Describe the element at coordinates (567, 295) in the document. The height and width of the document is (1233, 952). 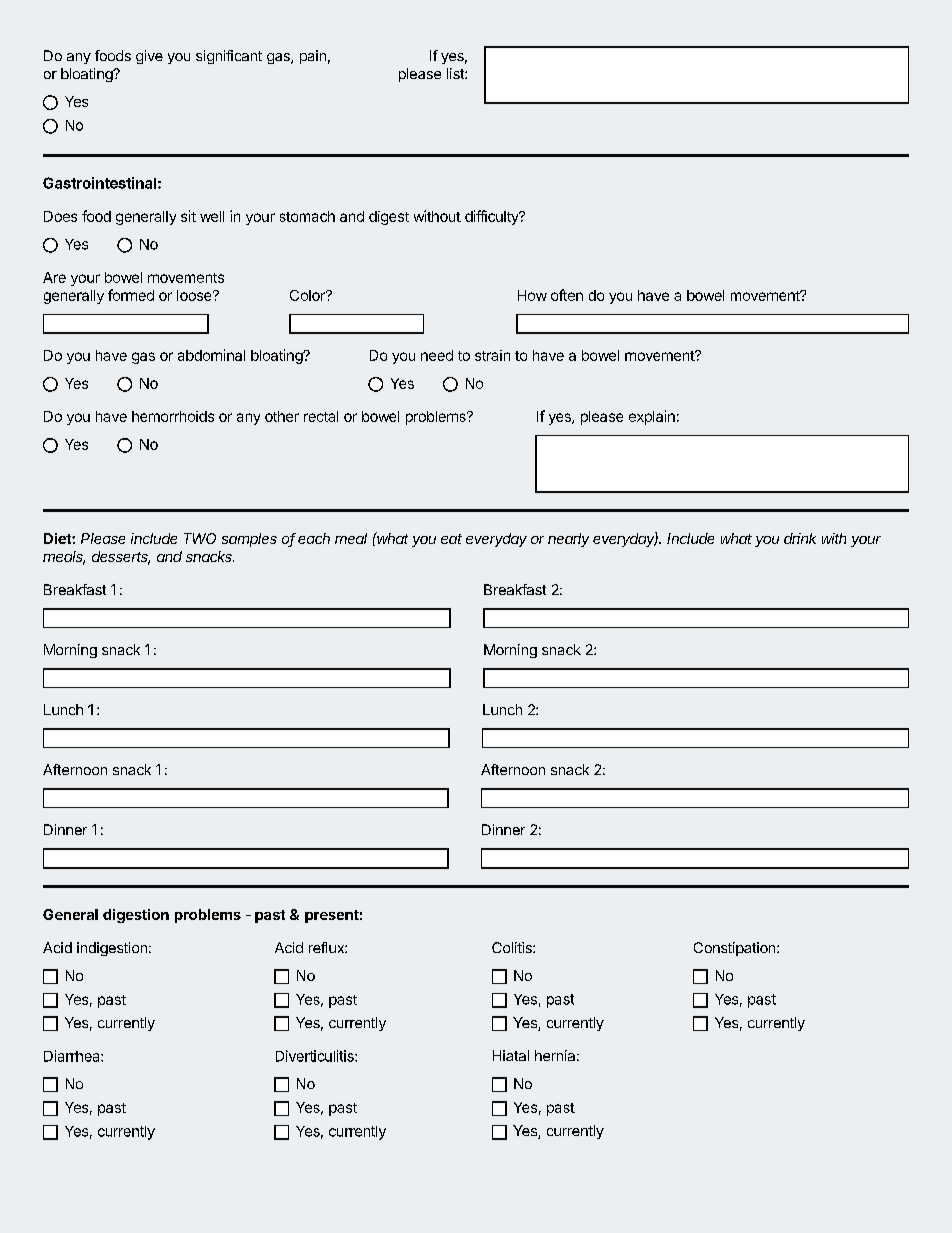
I see `often` at that location.
